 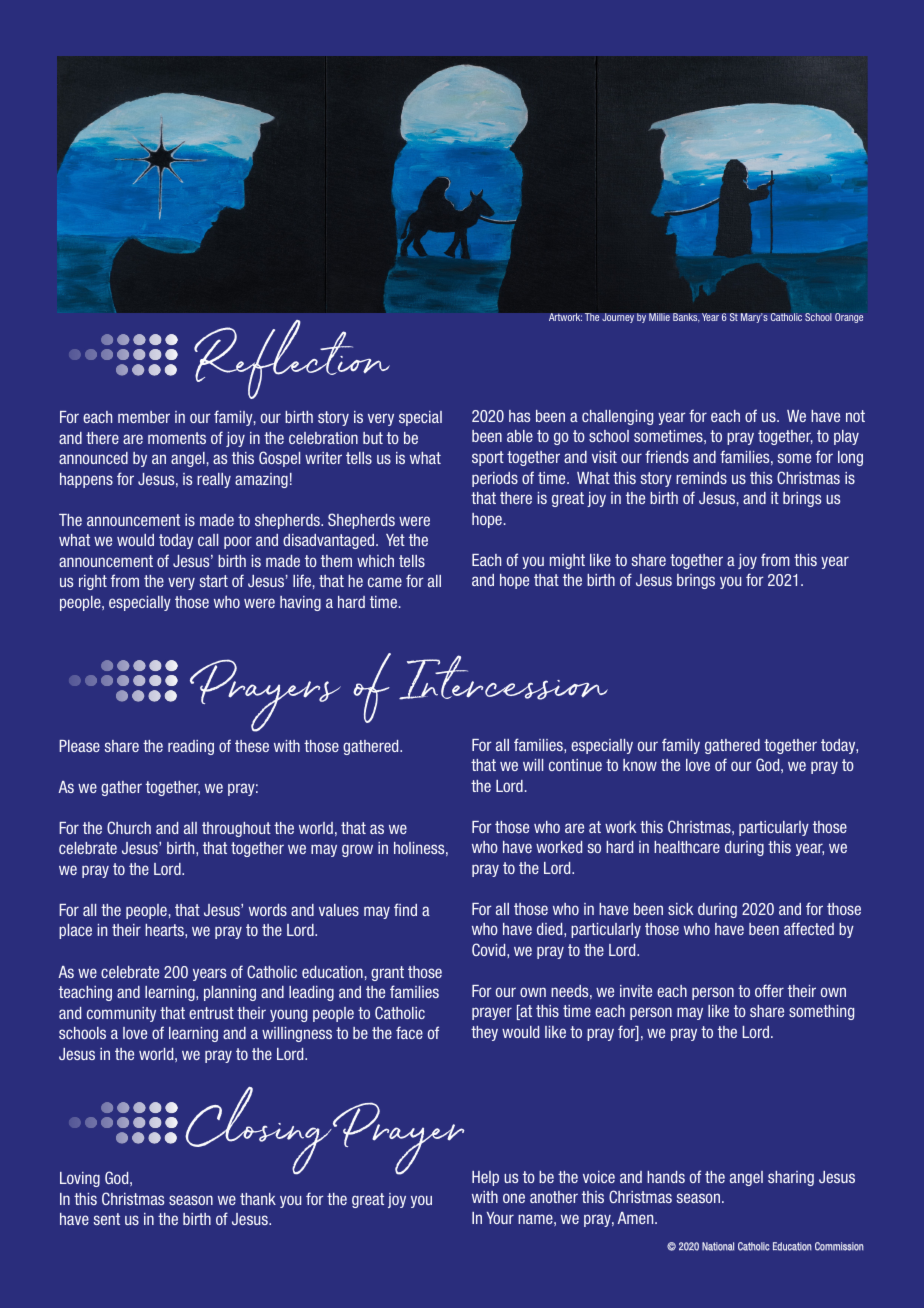 I want to click on has, so click(x=519, y=416).
